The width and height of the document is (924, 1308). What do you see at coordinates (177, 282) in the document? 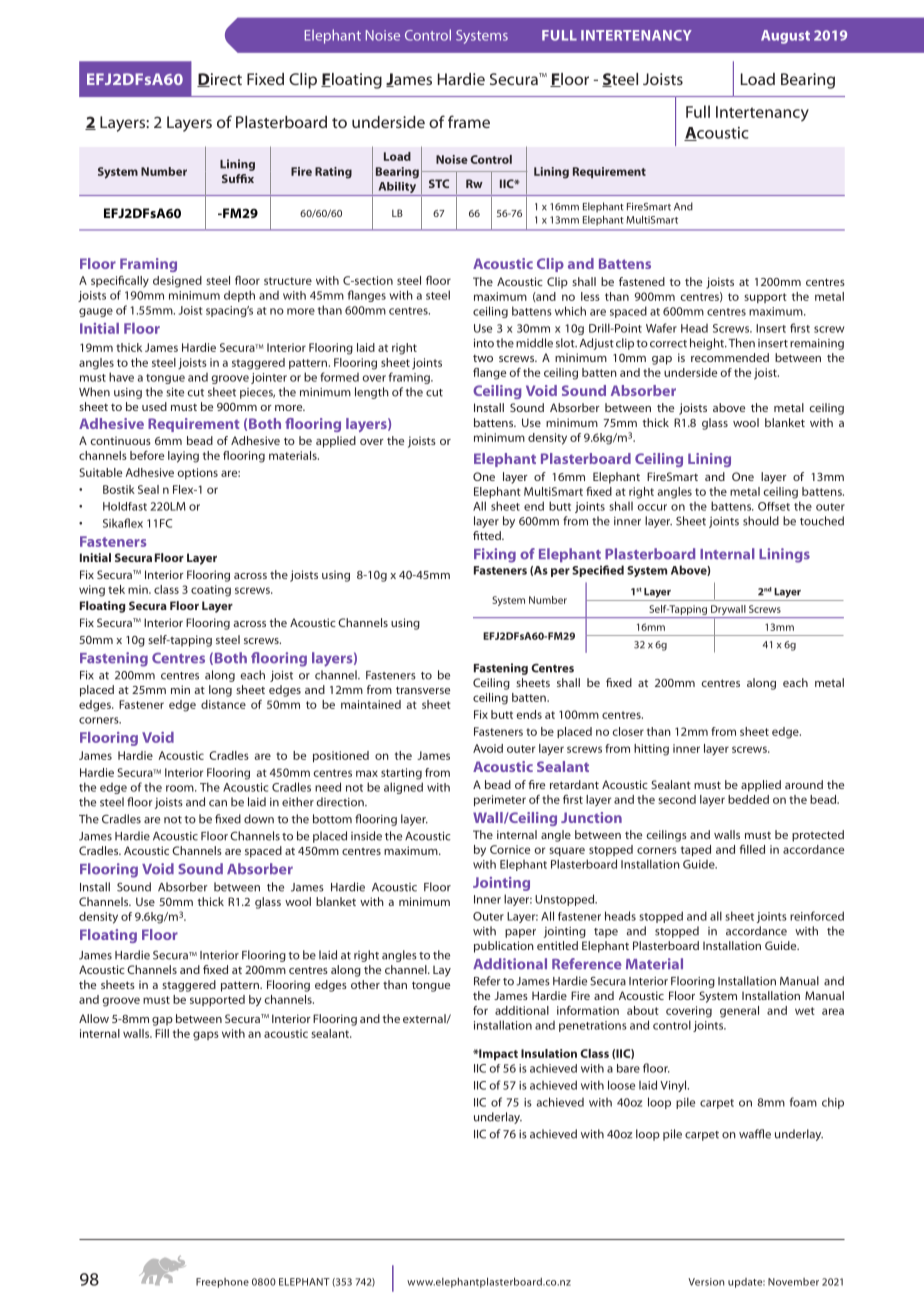
I see `designed` at bounding box center [177, 282].
